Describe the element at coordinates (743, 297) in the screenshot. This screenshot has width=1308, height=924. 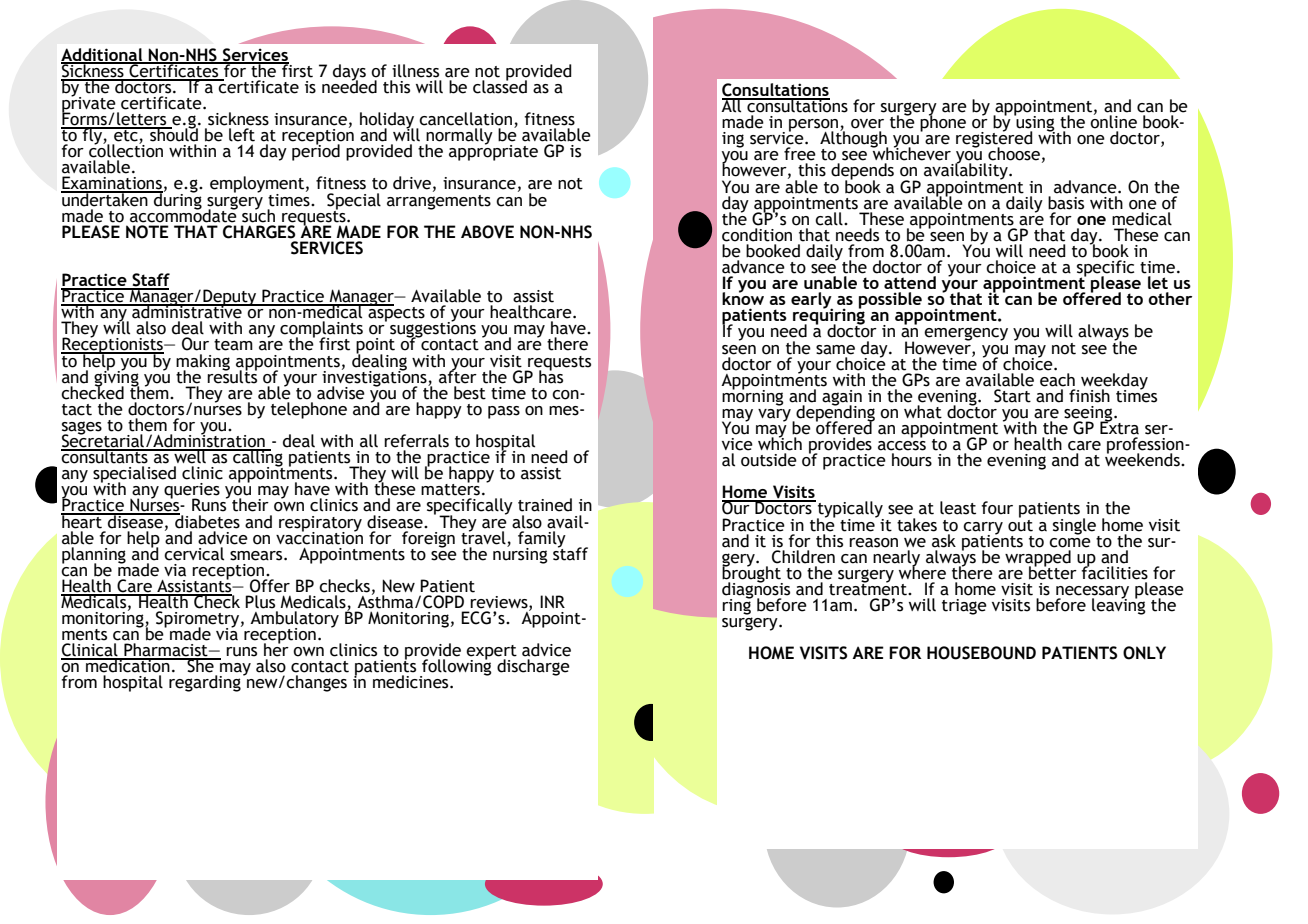
I see `know` at that location.
